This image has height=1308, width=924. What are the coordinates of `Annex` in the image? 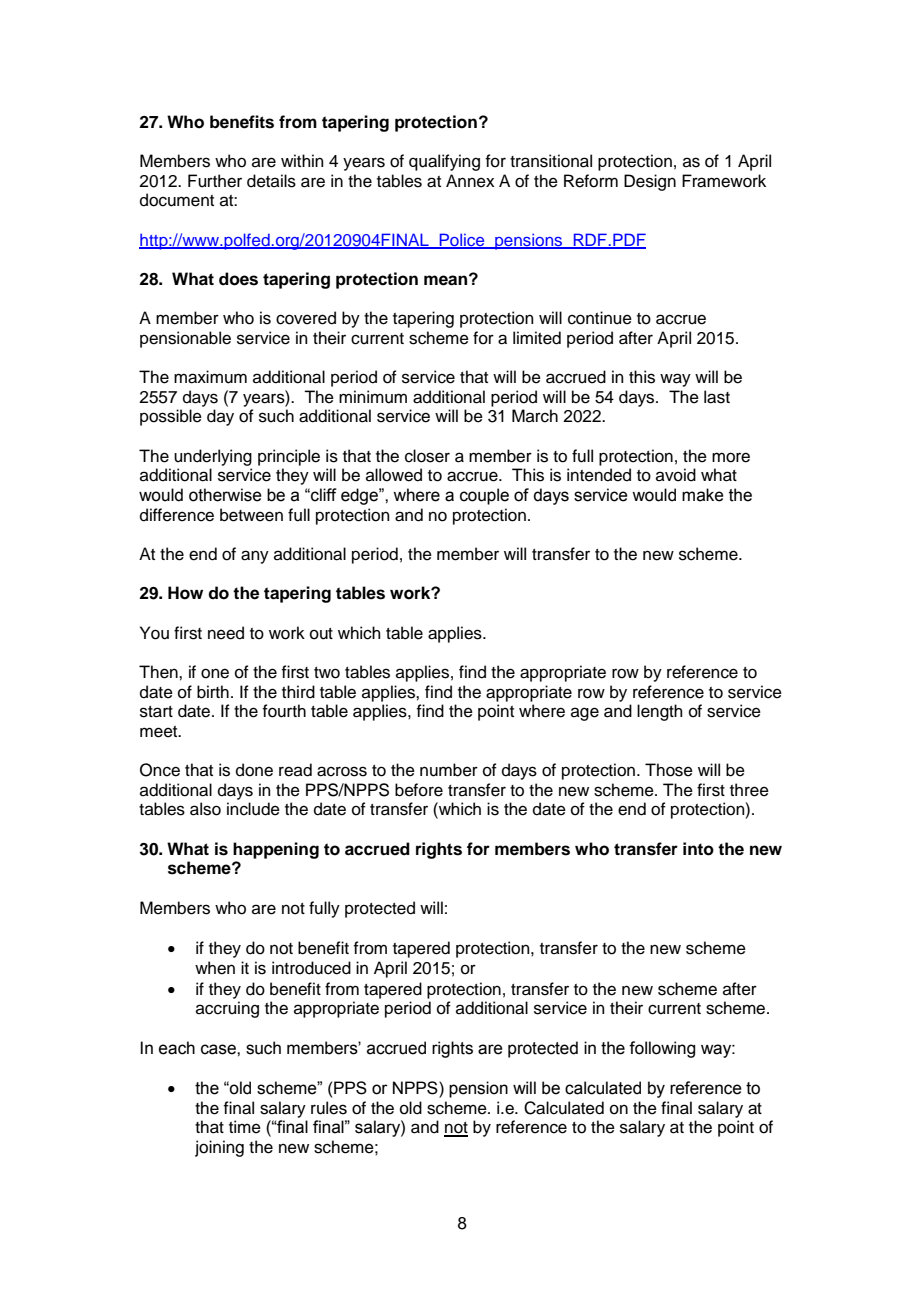 It's located at (470, 181).
